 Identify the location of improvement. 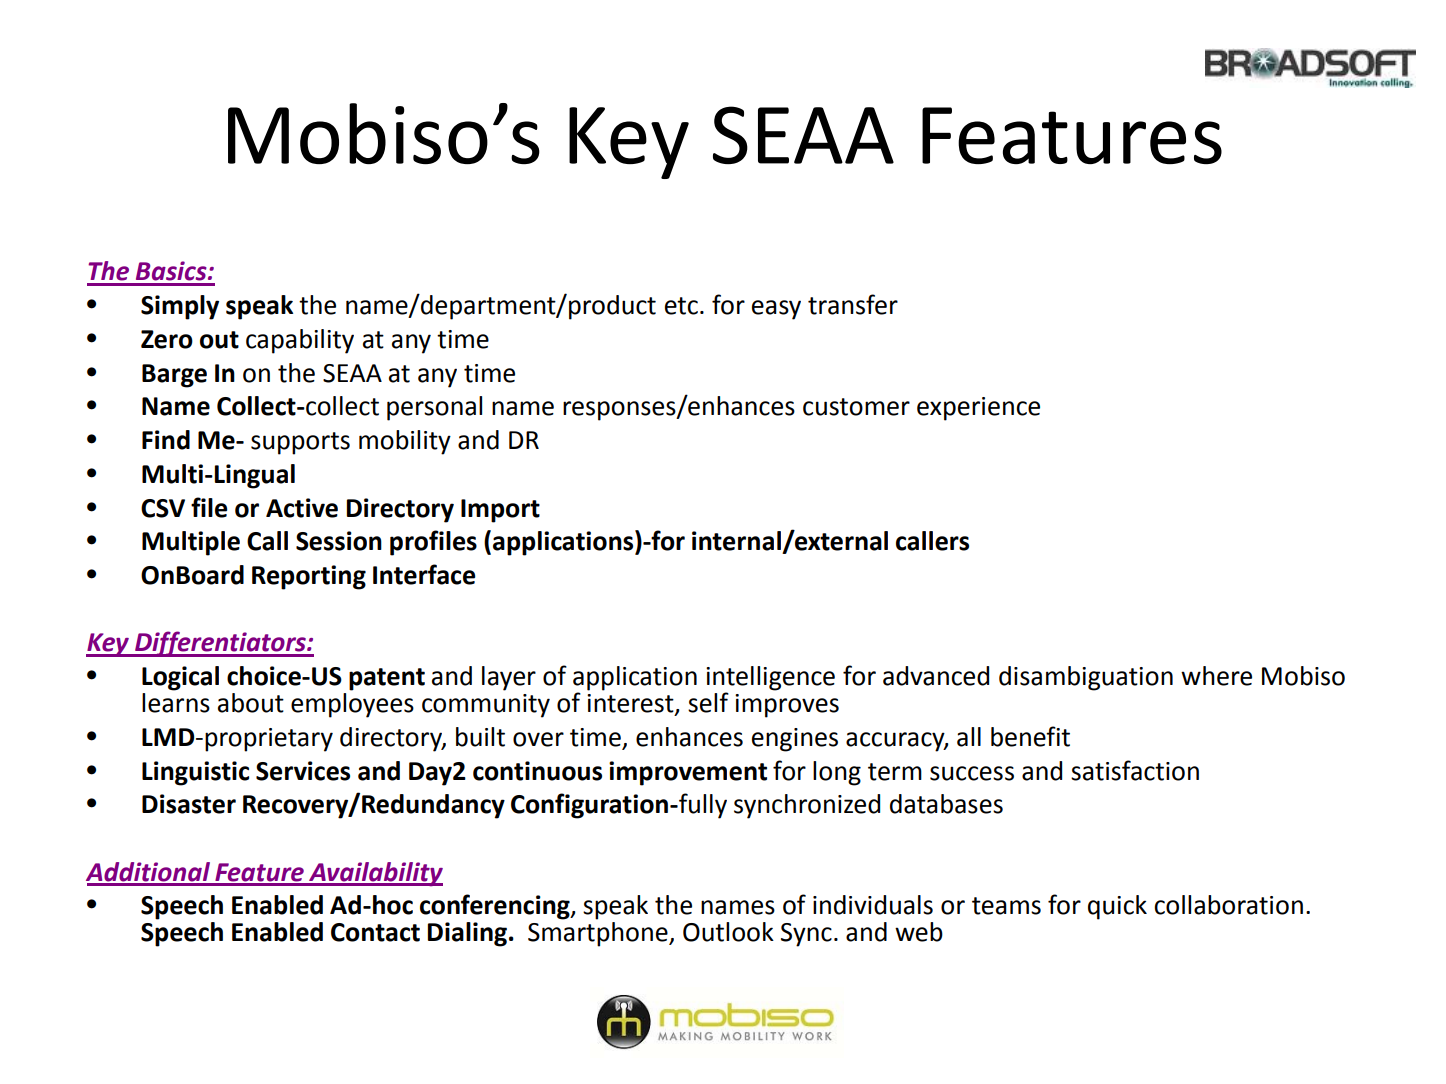
(688, 773).
